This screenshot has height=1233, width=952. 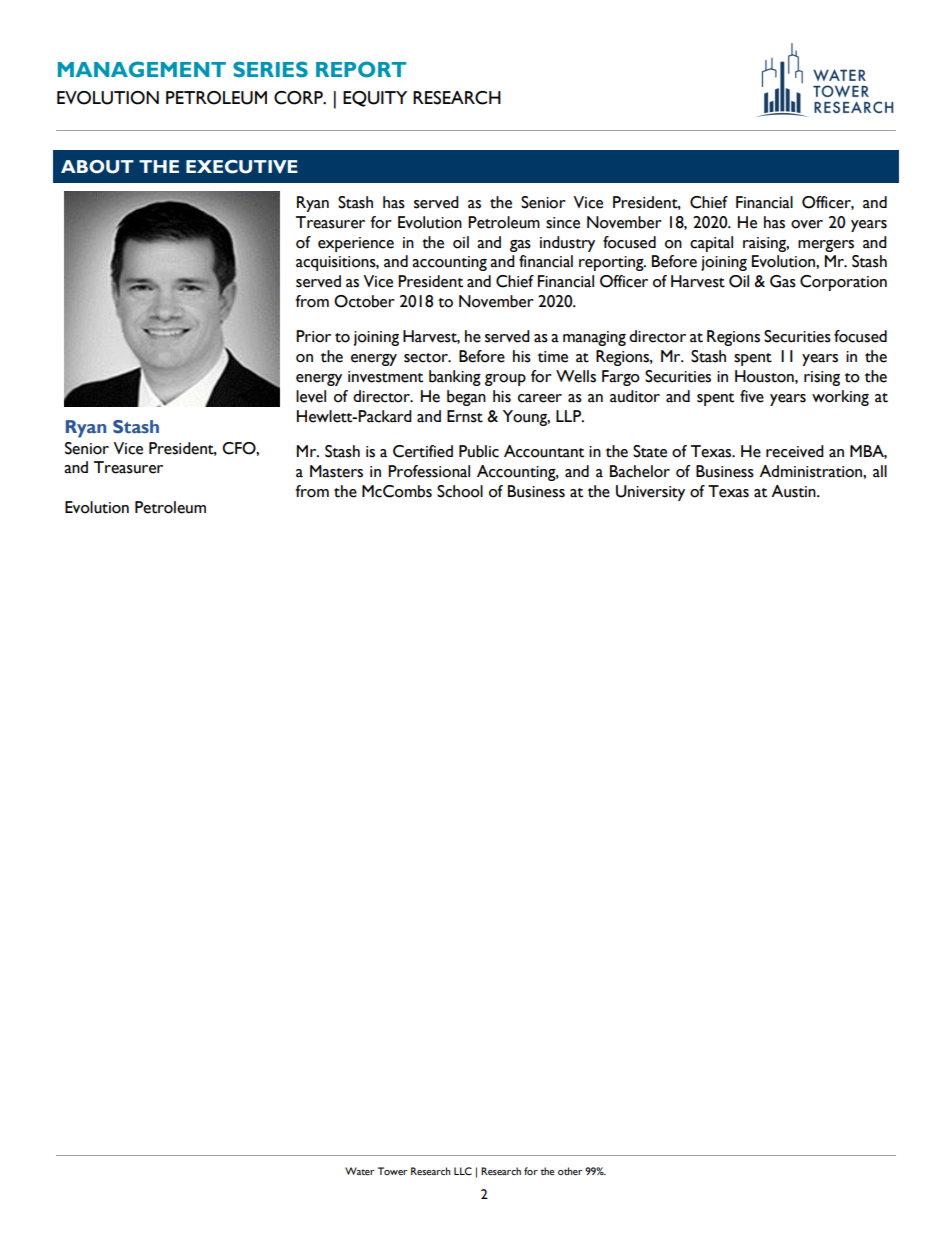 What do you see at coordinates (460, 491) in the screenshot?
I see `School` at bounding box center [460, 491].
